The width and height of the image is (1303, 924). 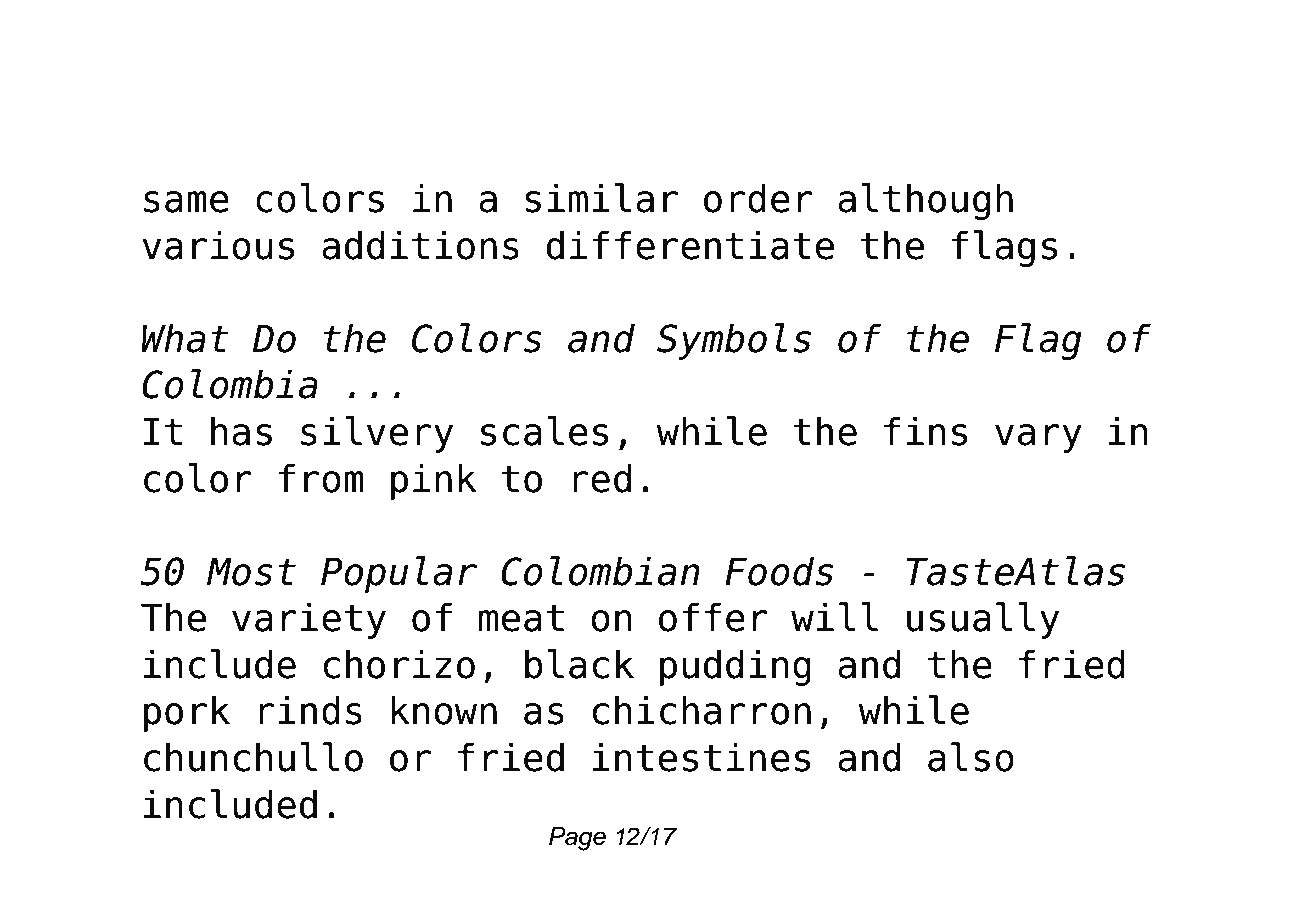 I want to click on although, so click(x=925, y=201).
